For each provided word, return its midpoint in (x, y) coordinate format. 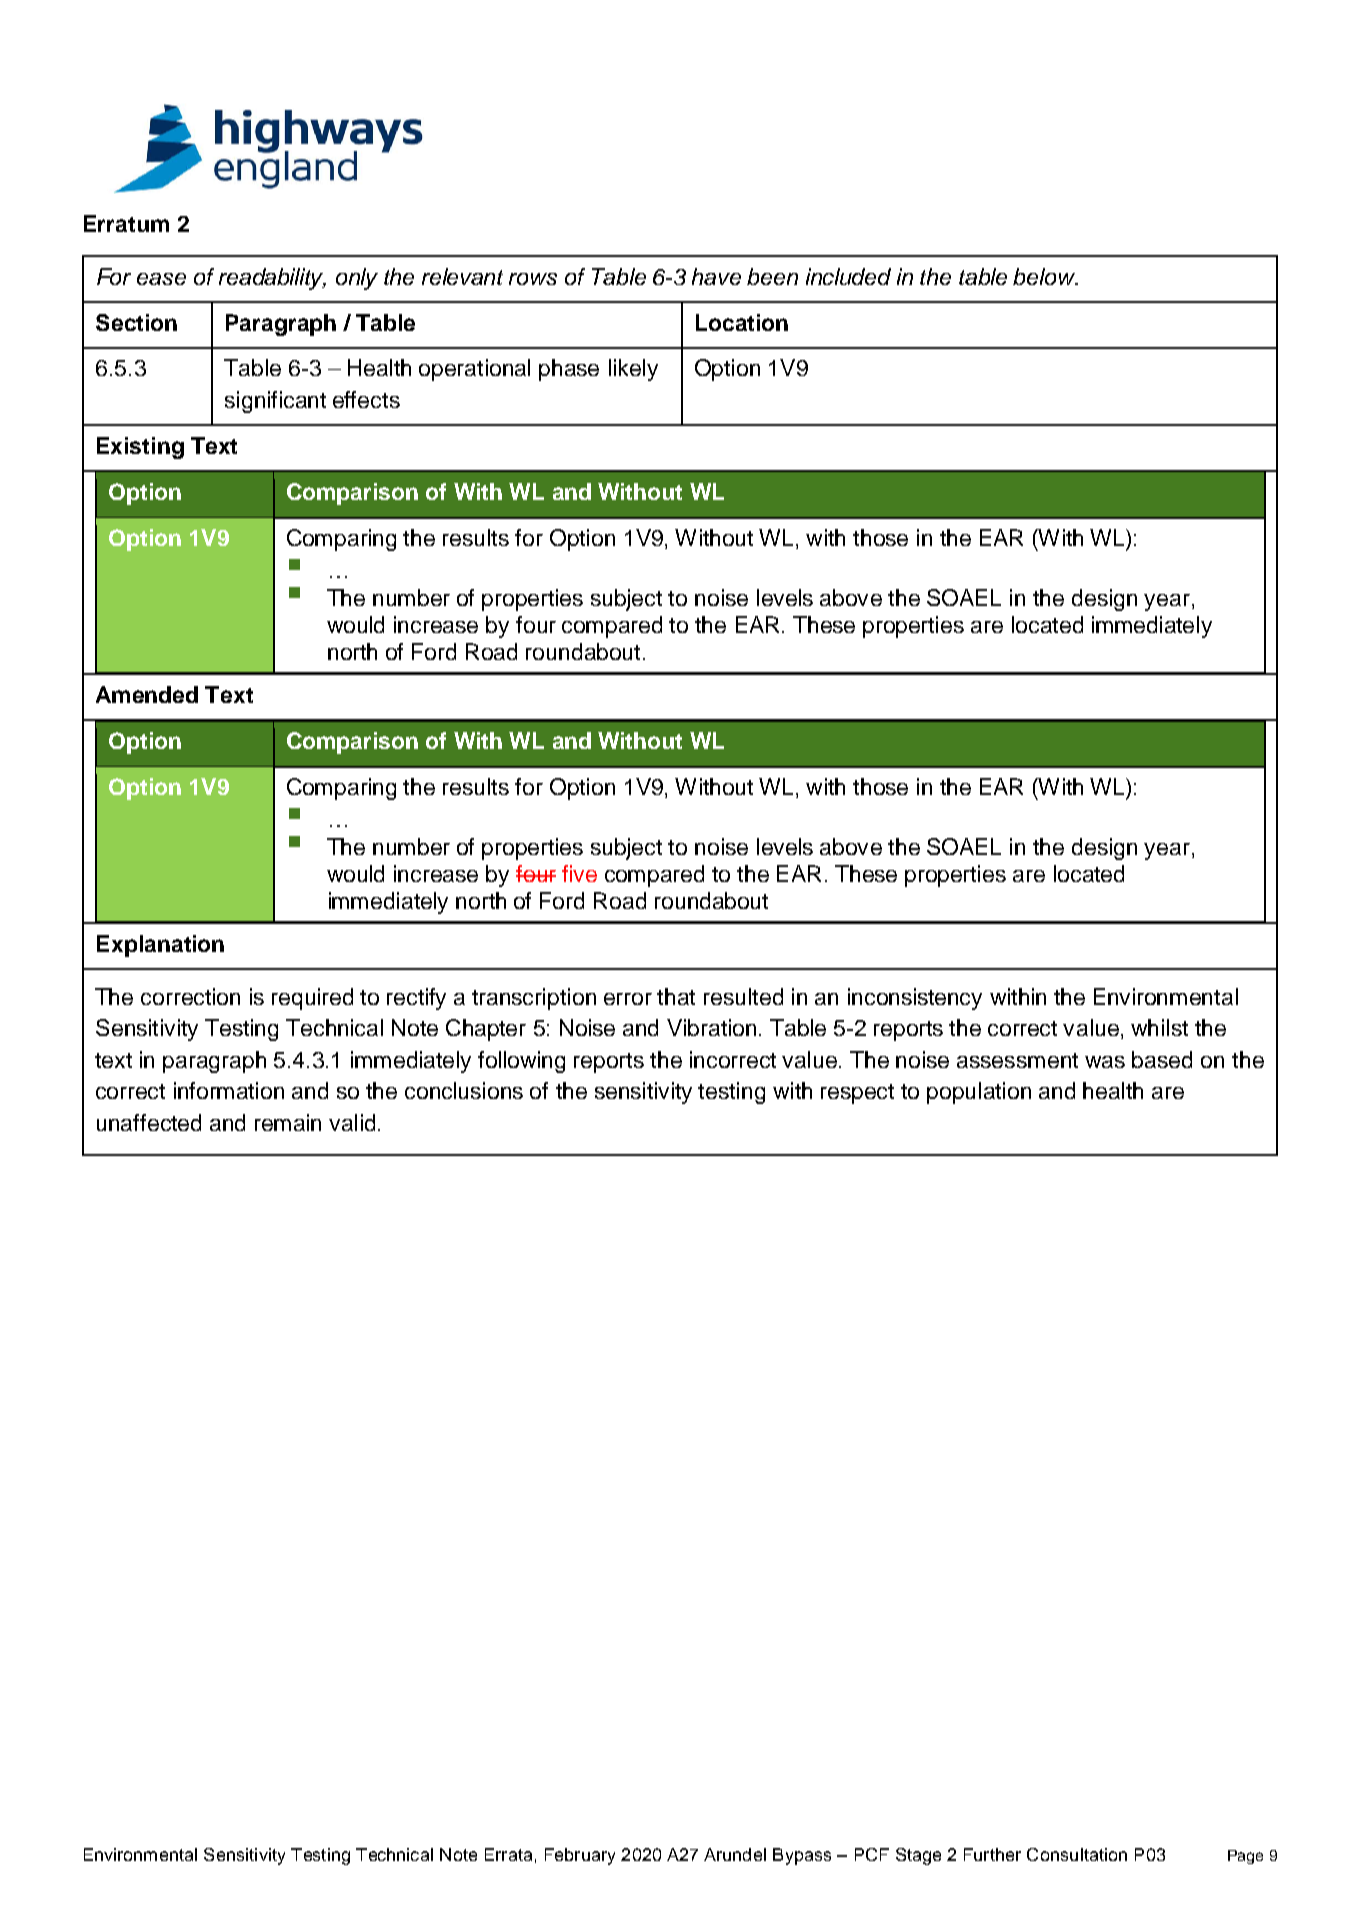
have (716, 276)
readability (272, 279)
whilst (1159, 1027)
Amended (147, 694)
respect (857, 1094)
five (579, 873)
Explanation (160, 946)
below (1045, 276)
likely (633, 370)
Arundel (735, 1854)
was (1105, 1062)
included (848, 276)
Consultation (1077, 1854)
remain (288, 1122)
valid (352, 1122)
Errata (508, 1854)
